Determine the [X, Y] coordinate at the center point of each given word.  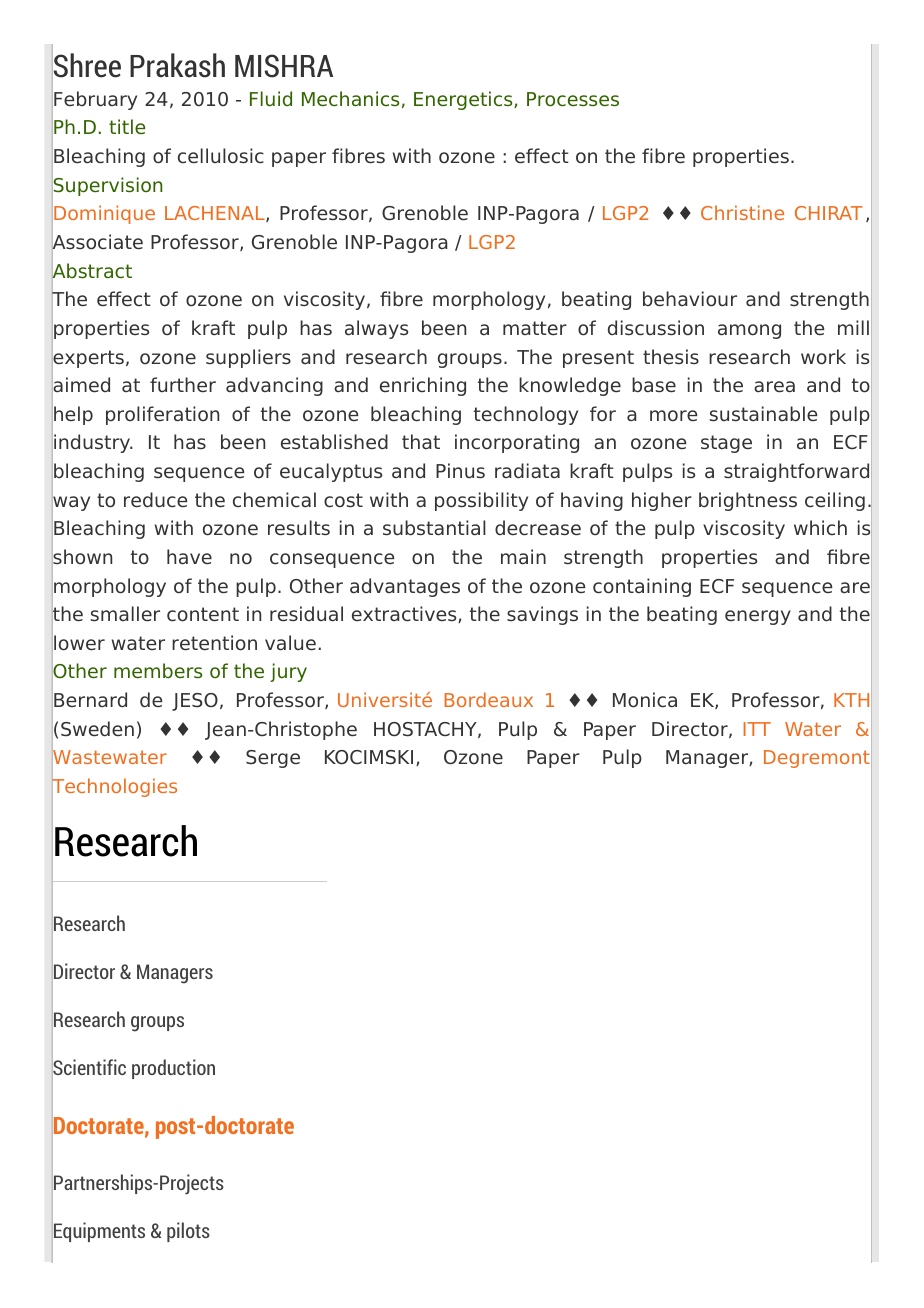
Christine [742, 212]
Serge [273, 759]
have [189, 557]
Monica [645, 700]
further [183, 385]
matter [535, 328]
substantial [434, 528]
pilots [188, 1232]
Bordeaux [489, 699]
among [749, 331]
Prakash [177, 65]
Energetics [464, 100]
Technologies [114, 788]
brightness [748, 501]
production [173, 1069]
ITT [757, 729]
